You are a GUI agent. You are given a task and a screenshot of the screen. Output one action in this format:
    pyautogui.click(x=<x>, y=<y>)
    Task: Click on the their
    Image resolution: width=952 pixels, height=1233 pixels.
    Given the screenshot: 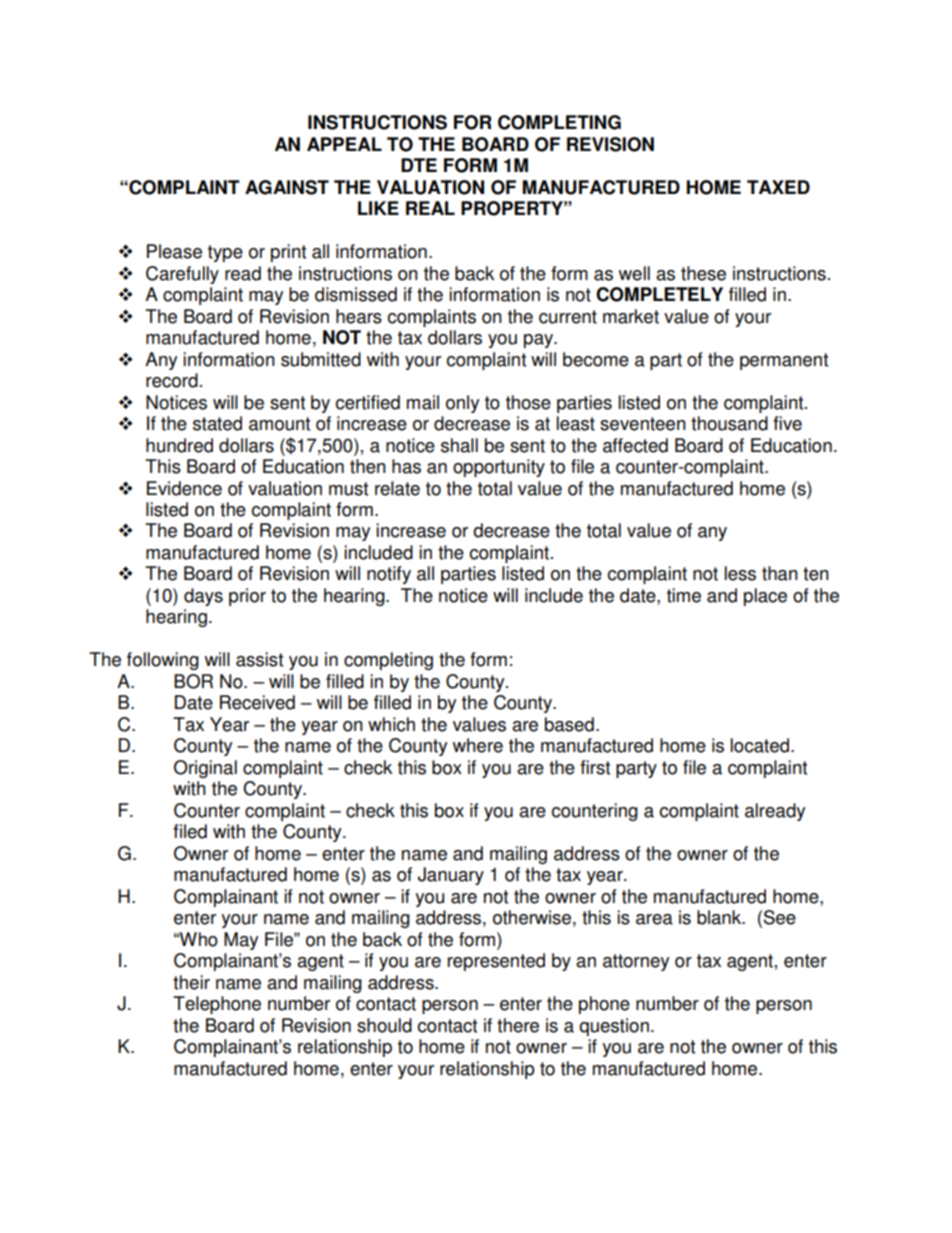 What is the action you would take?
    pyautogui.click(x=191, y=982)
